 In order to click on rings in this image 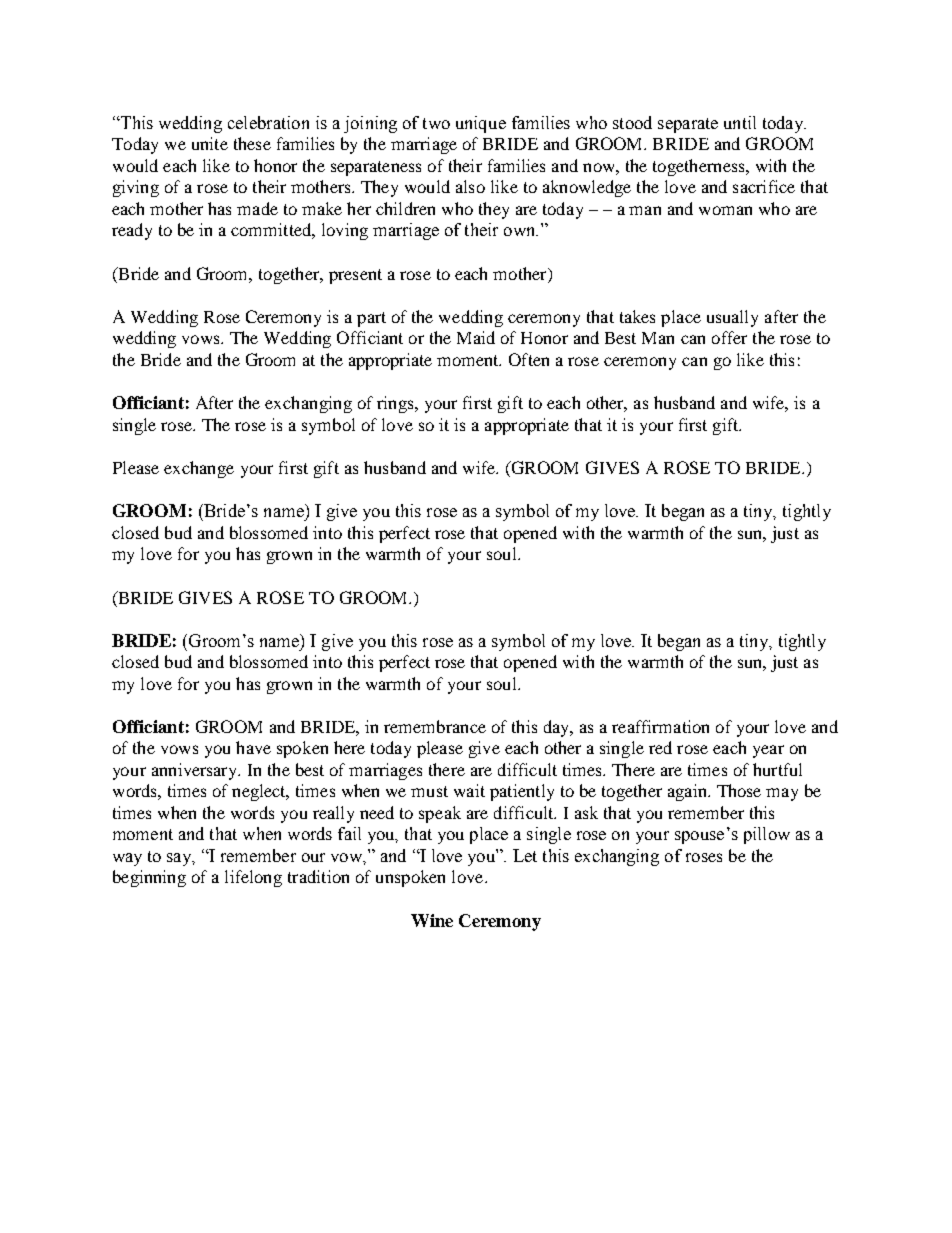, I will do `click(396, 404)`.
